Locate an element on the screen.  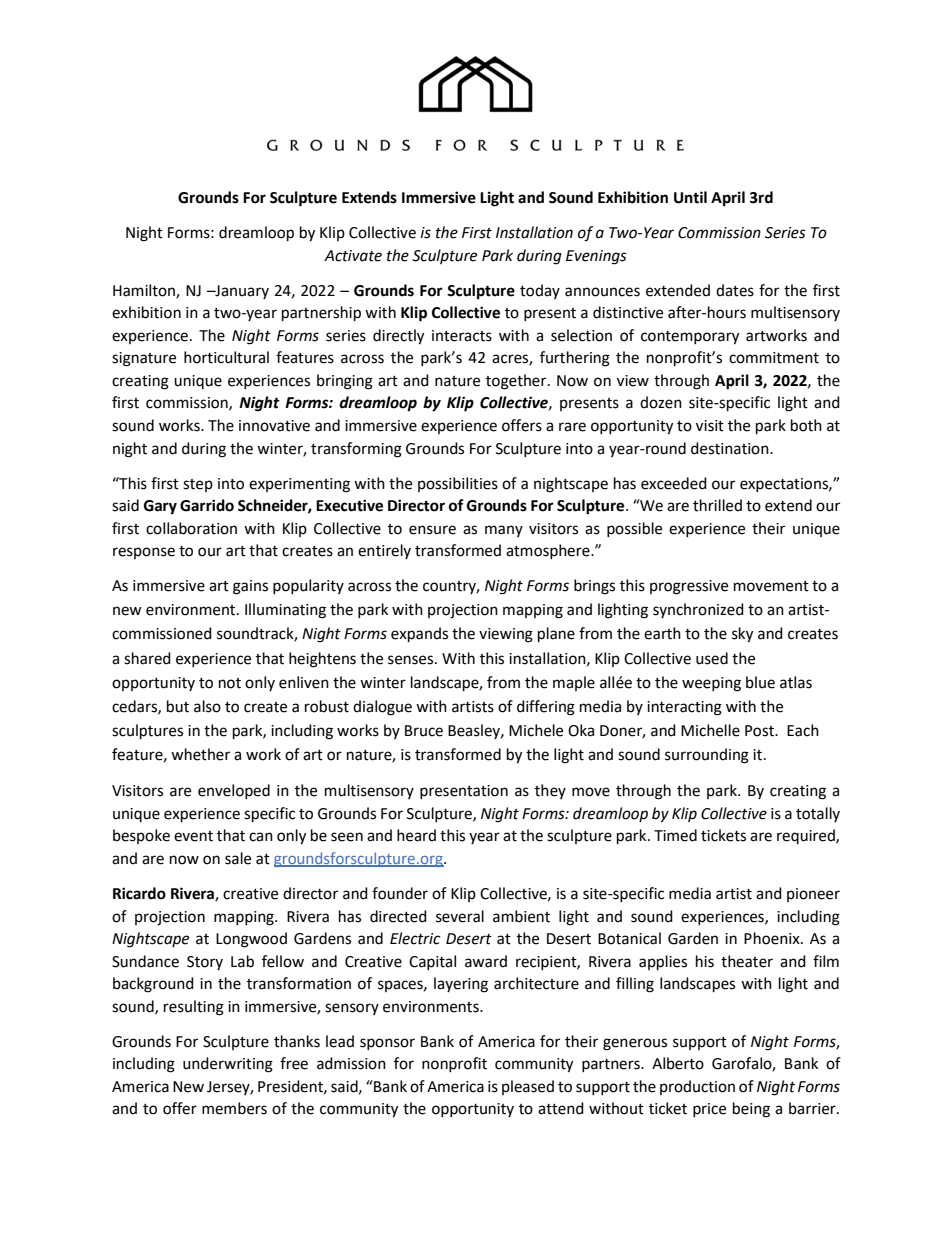
destination is located at coordinates (731, 448).
